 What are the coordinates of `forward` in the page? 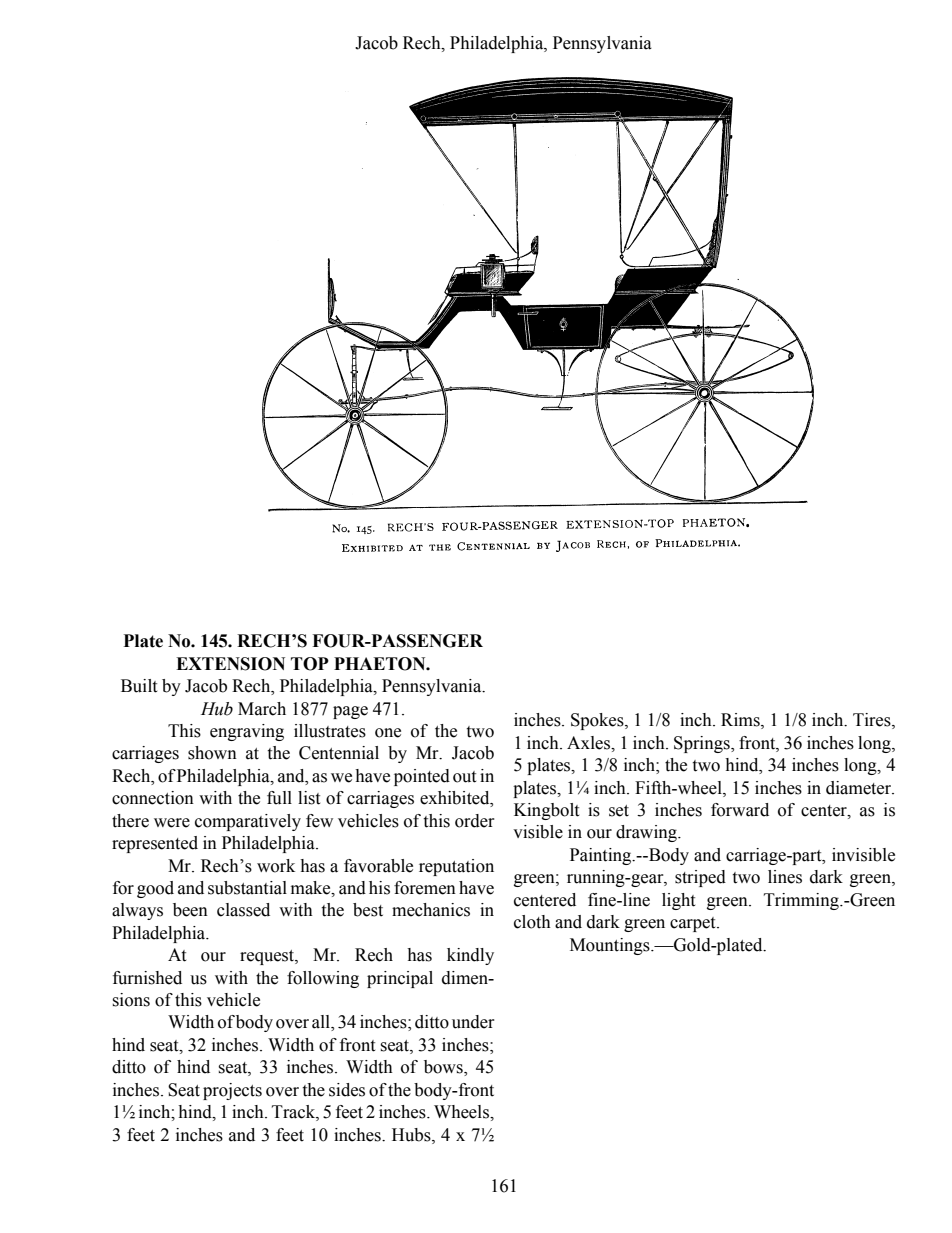 It's located at (740, 810).
